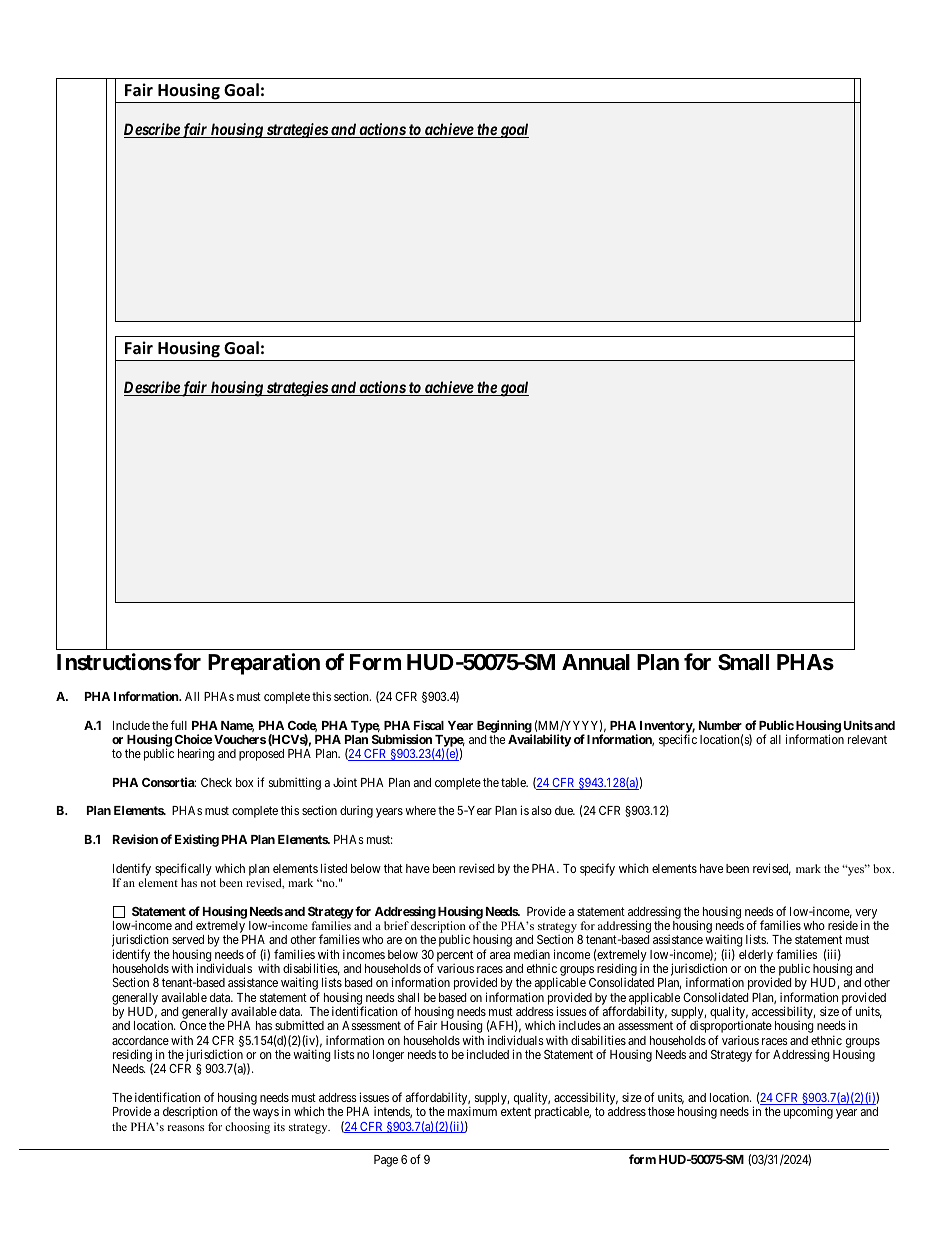  What do you see at coordinates (247, 1128) in the screenshot?
I see `choosing` at bounding box center [247, 1128].
